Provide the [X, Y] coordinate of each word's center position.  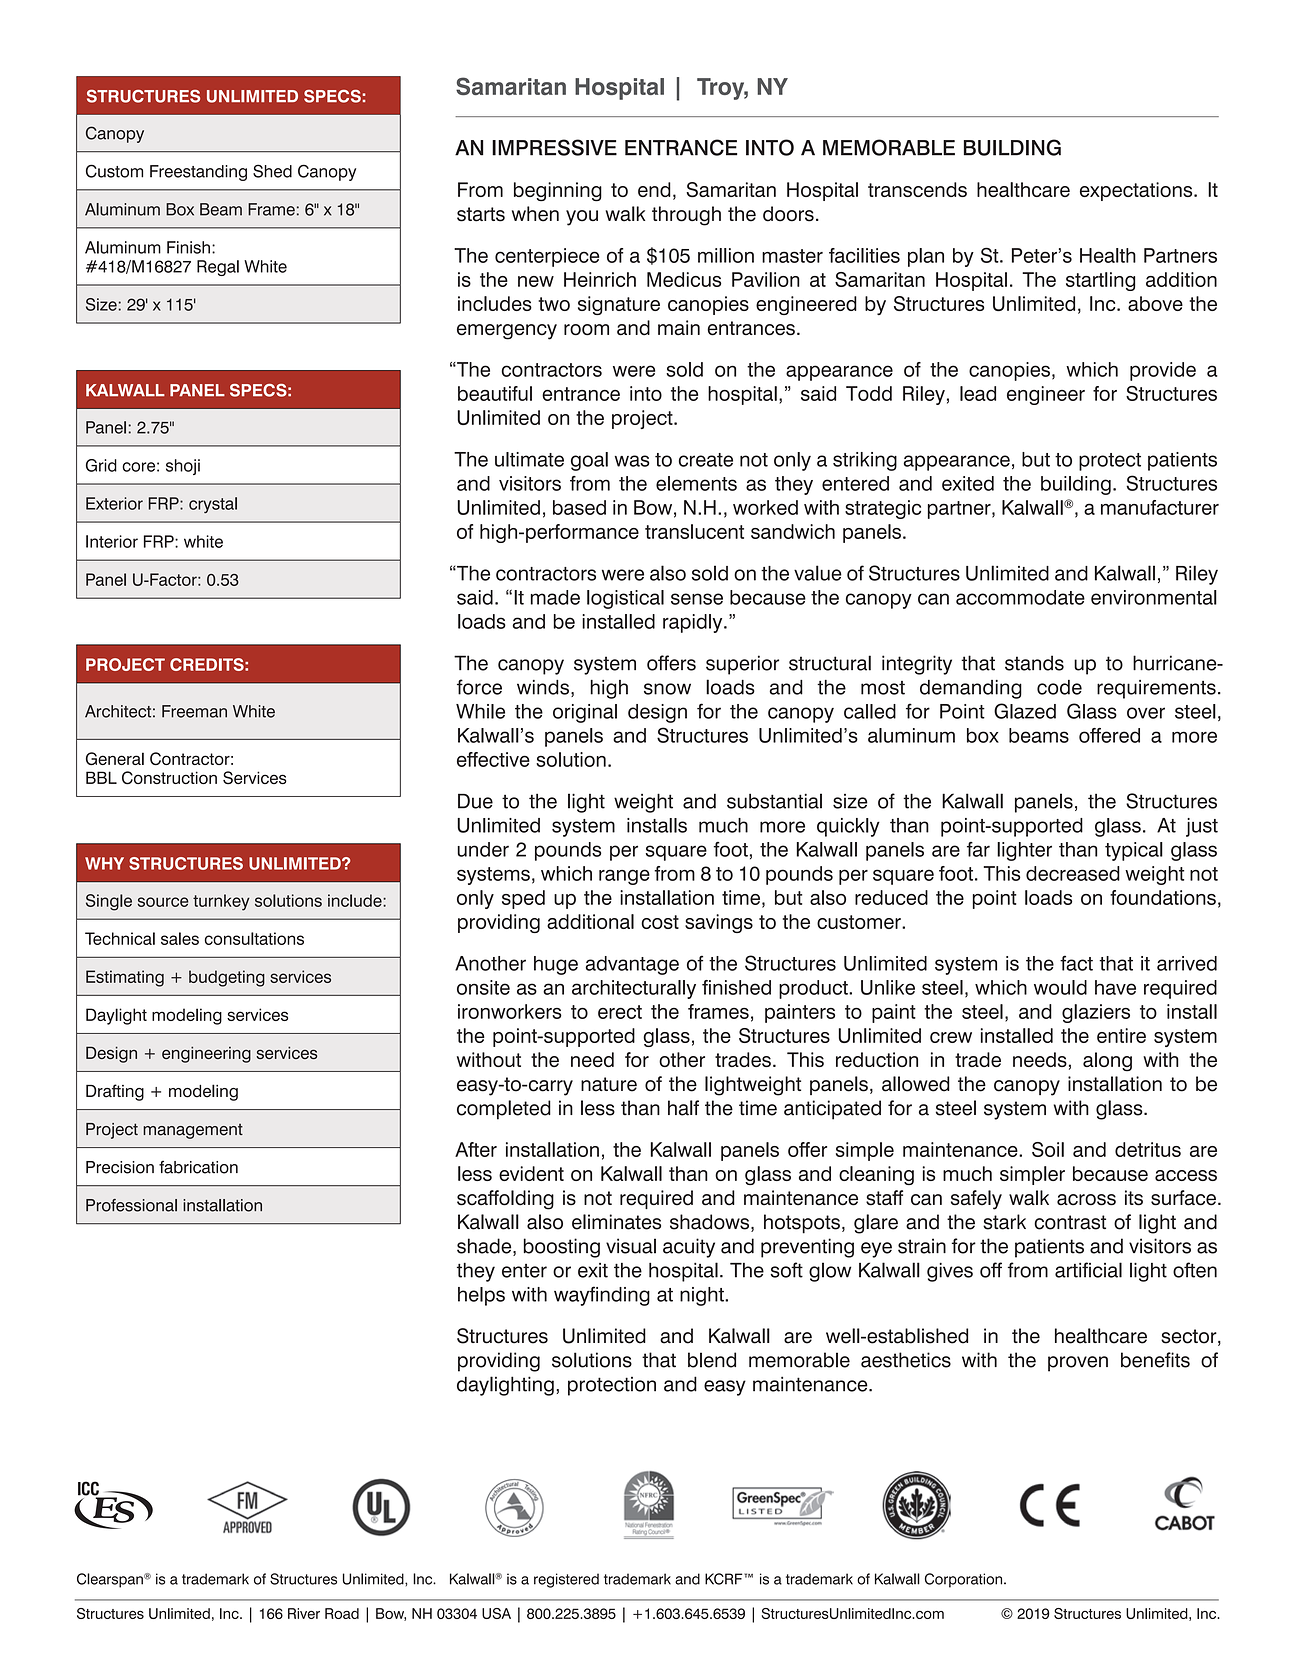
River [304, 1613]
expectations [1137, 191]
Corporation [965, 1580]
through [686, 216]
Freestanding [198, 173]
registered [566, 1580]
